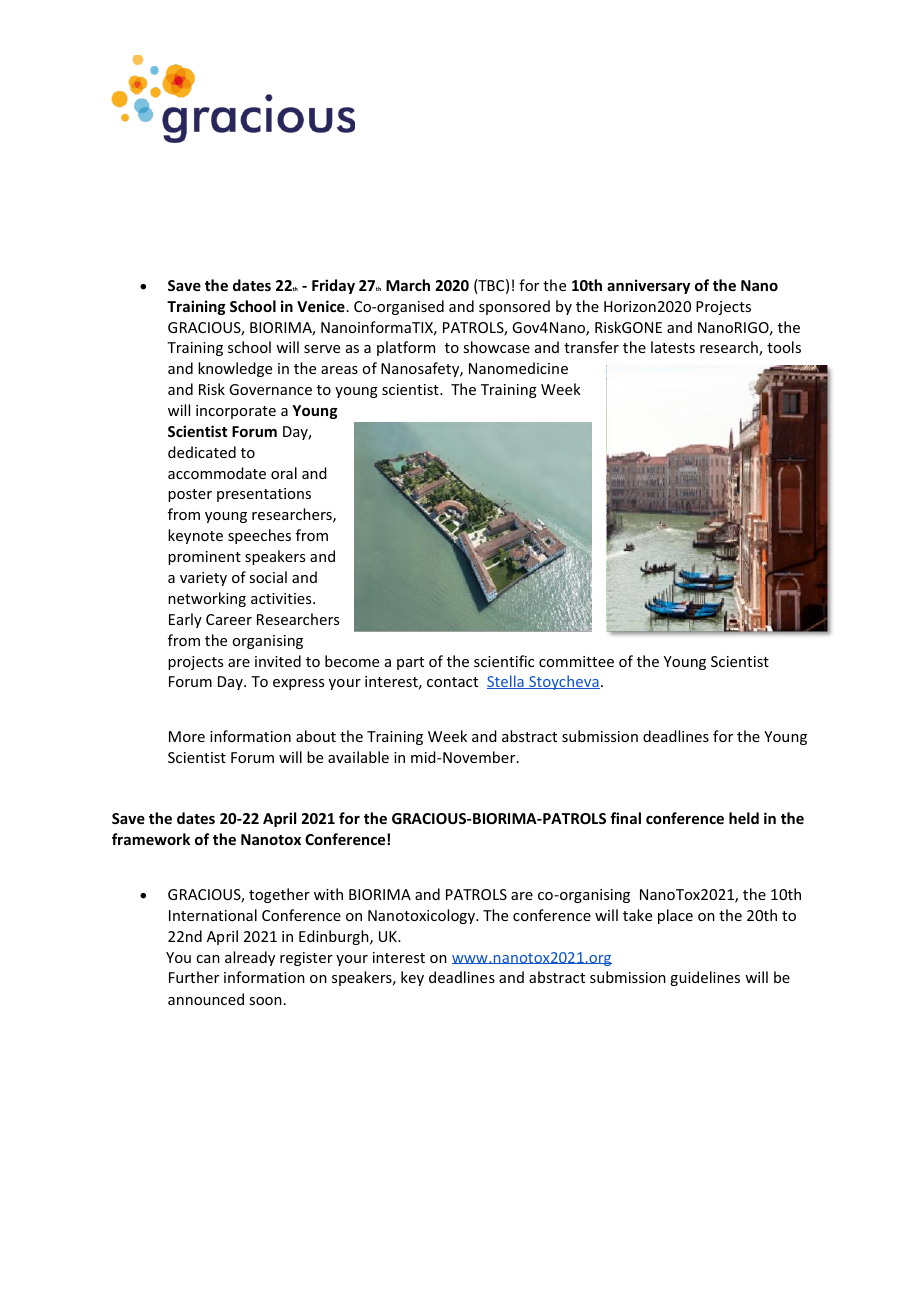 This page has width=924, height=1308. I want to click on sponsored, so click(514, 307).
